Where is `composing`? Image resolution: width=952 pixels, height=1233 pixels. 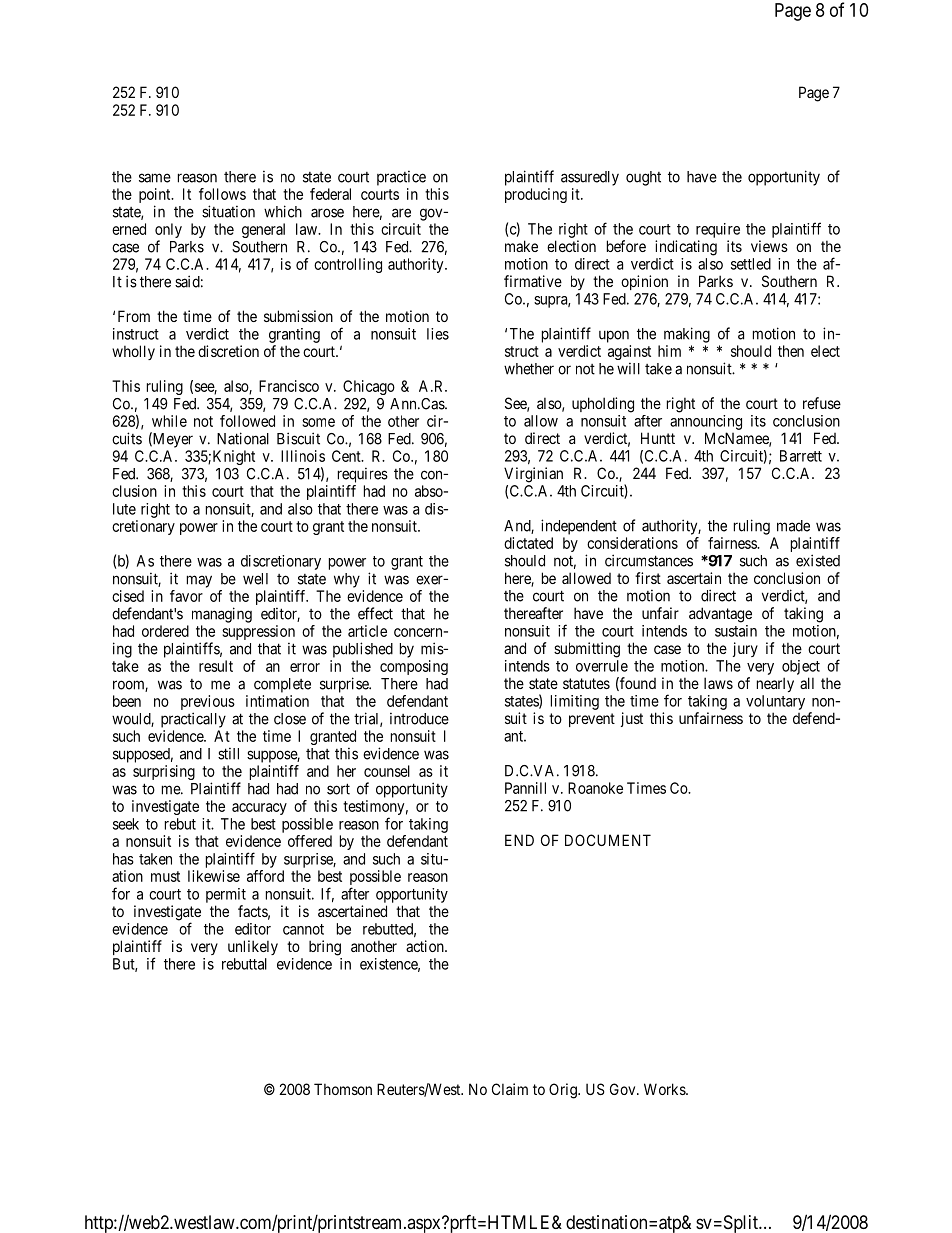
composing is located at coordinates (414, 667).
